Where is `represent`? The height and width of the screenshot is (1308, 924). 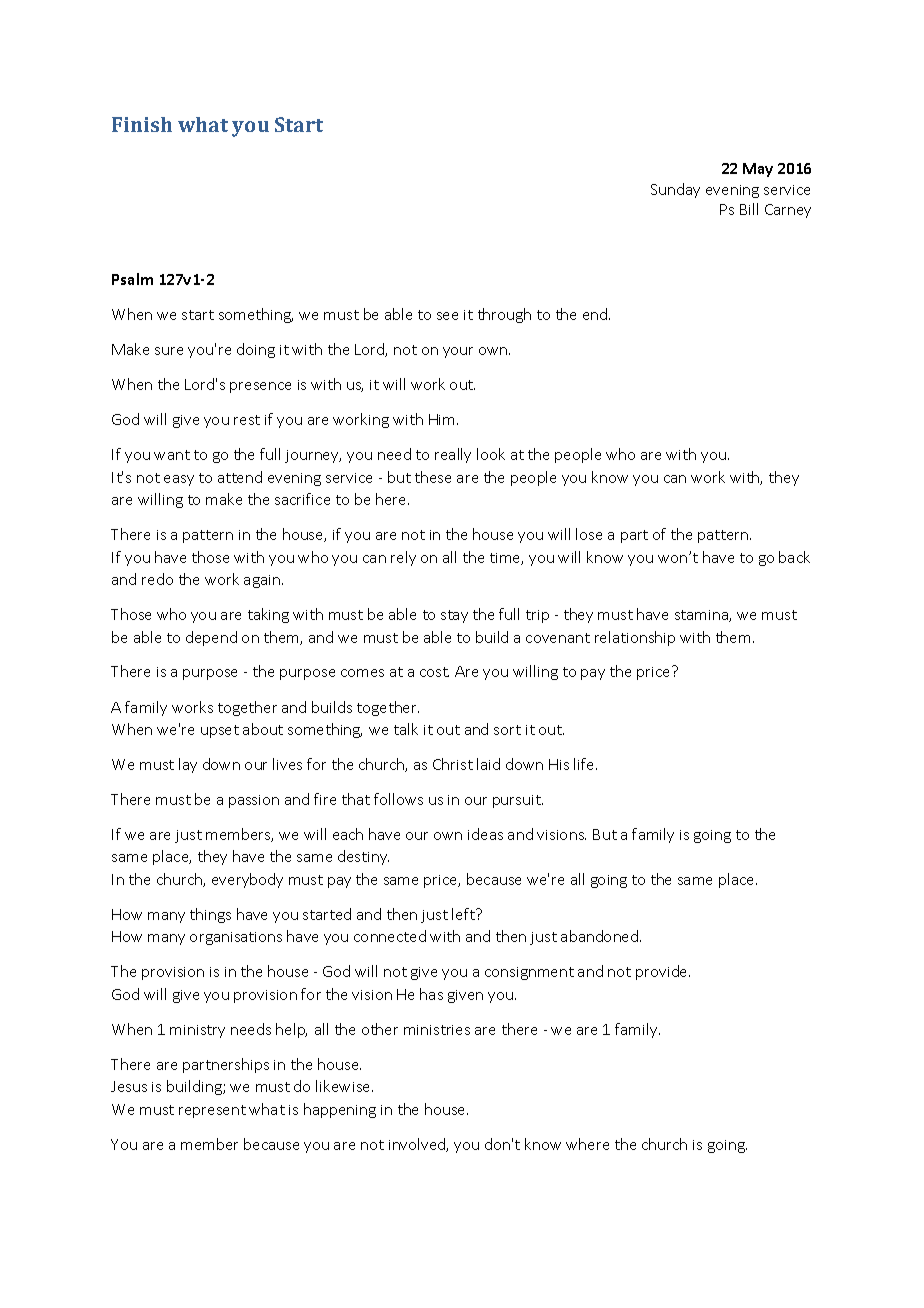 represent is located at coordinates (212, 1111).
